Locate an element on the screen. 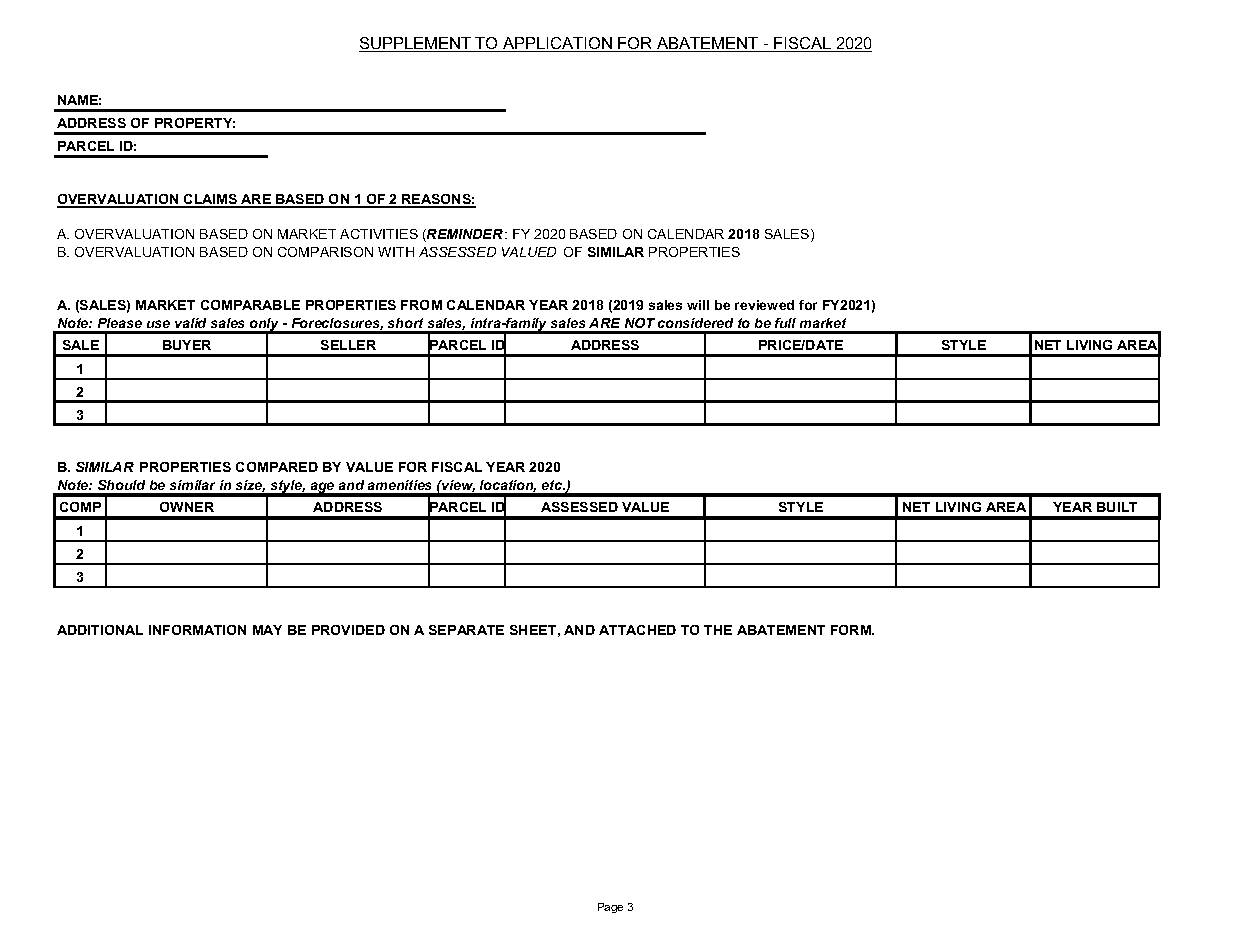 The image size is (1233, 952). will is located at coordinates (698, 305).
